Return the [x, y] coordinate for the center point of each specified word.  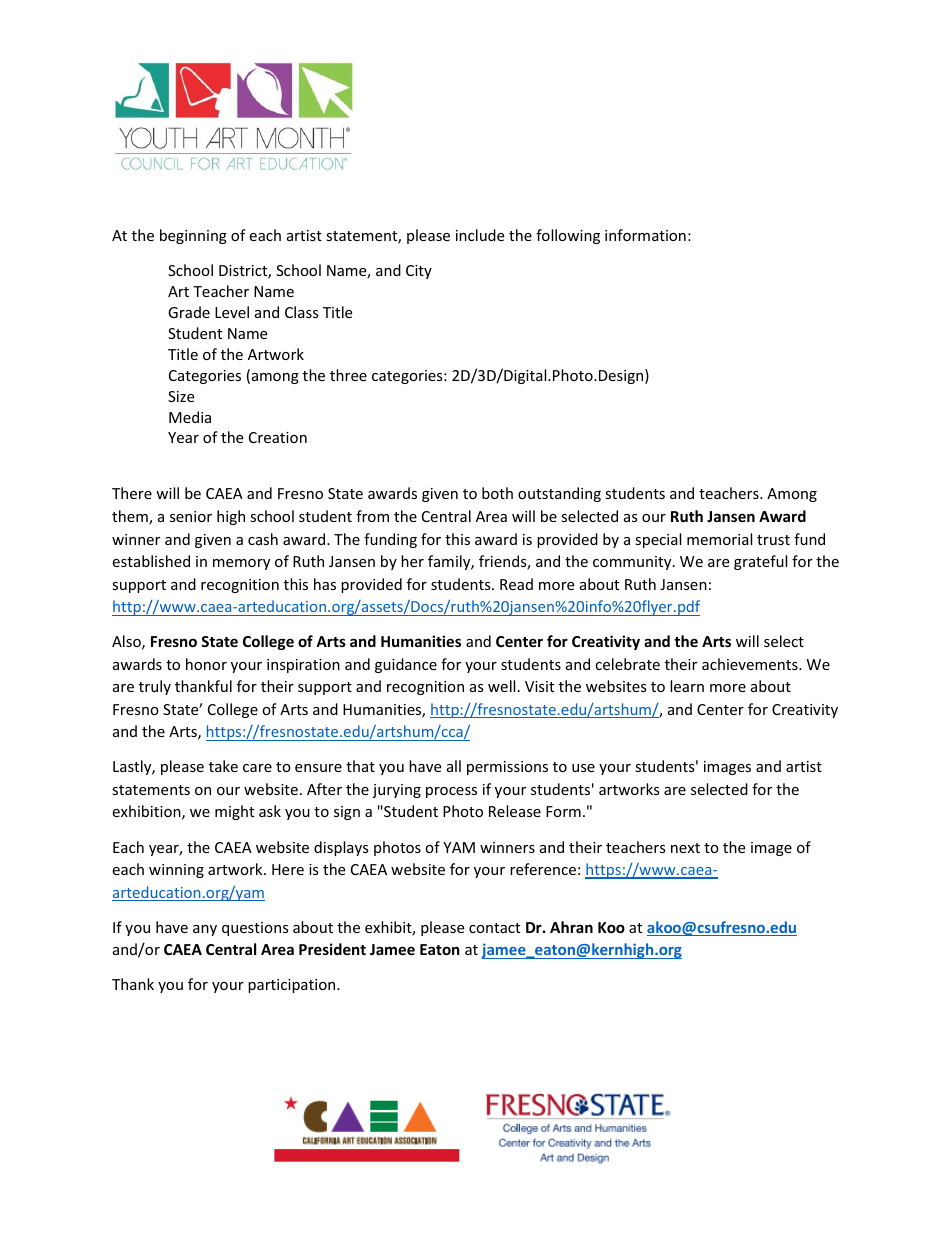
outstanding [559, 494]
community [633, 563]
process [451, 792]
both [497, 493]
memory [241, 564]
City [419, 272]
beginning [193, 236]
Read [516, 584]
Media [190, 417]
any [205, 930]
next [685, 848]
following [568, 236]
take [223, 766]
